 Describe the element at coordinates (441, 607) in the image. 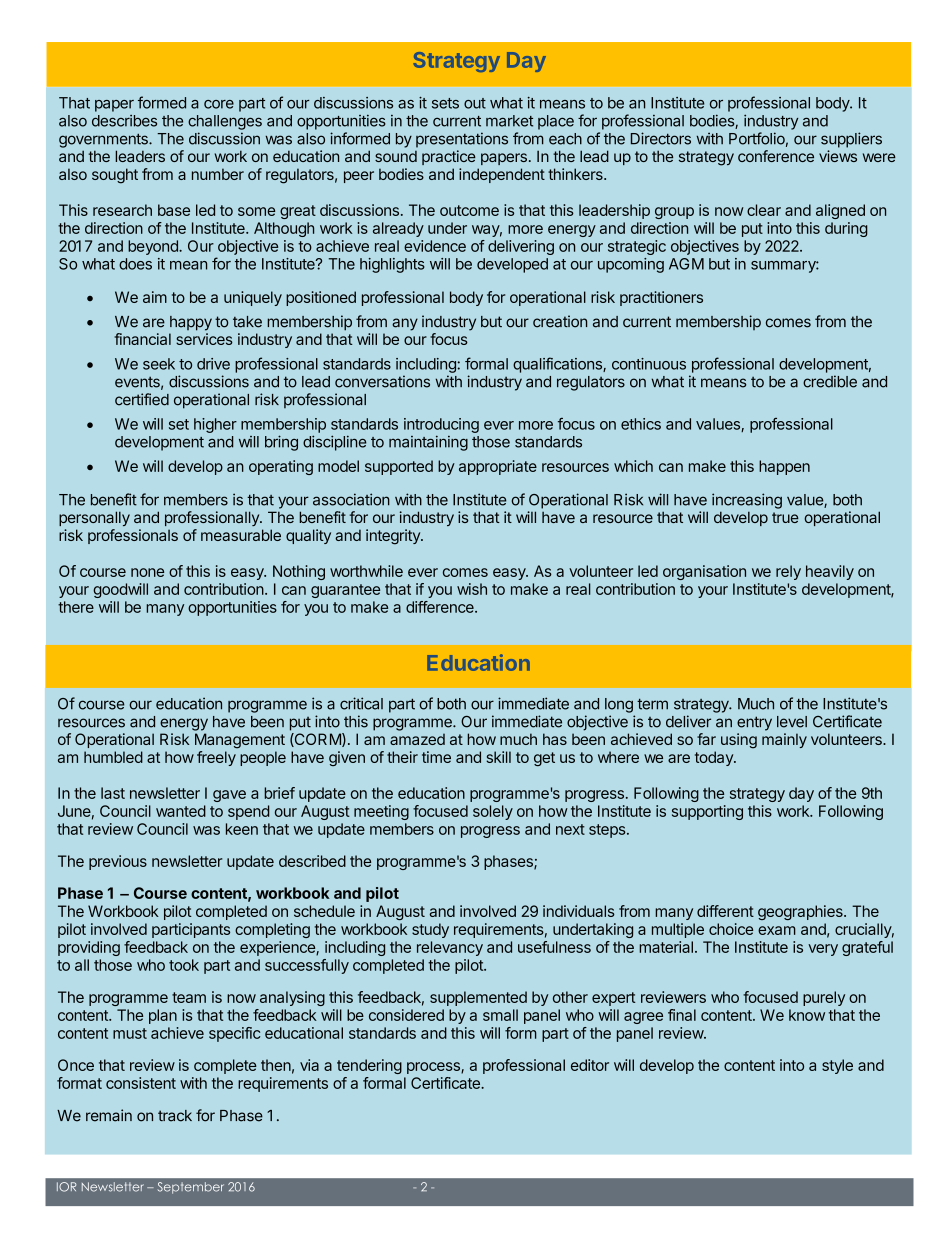

I see `difference` at that location.
